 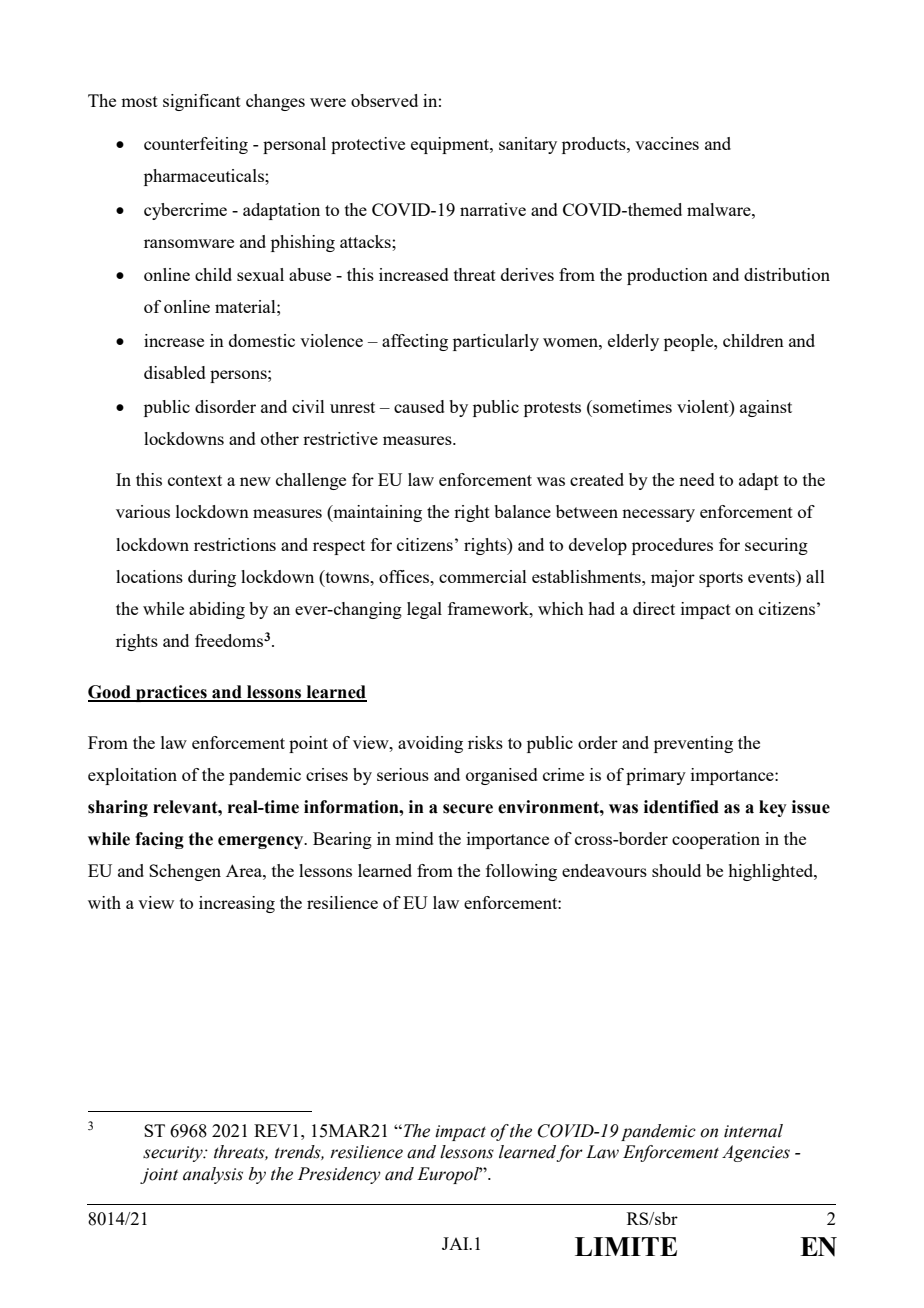 I want to click on security, so click(x=174, y=1154).
